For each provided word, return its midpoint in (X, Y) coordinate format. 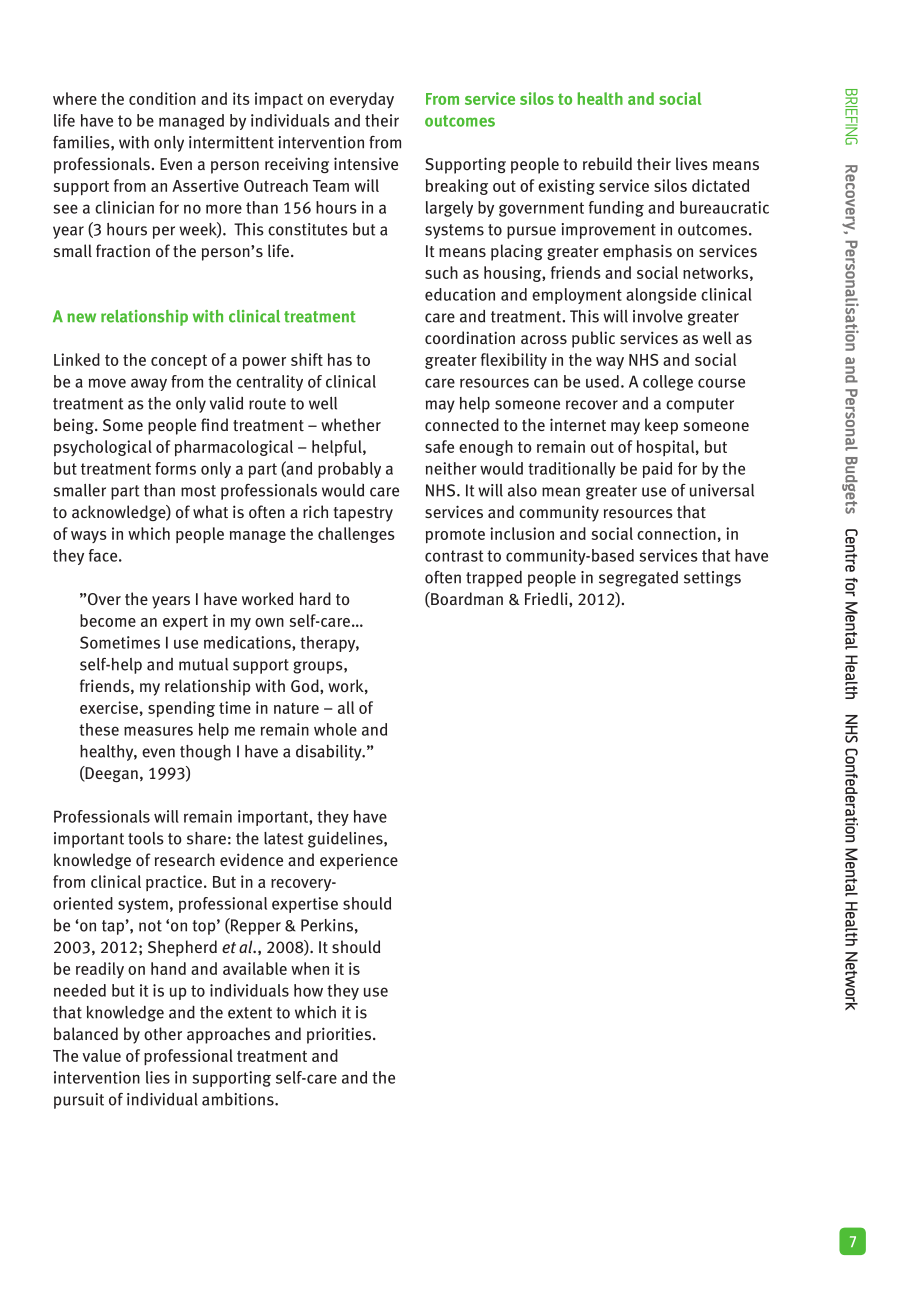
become (108, 620)
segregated (638, 579)
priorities (339, 1035)
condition (162, 98)
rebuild (607, 164)
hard (315, 598)
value (101, 1055)
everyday (362, 100)
